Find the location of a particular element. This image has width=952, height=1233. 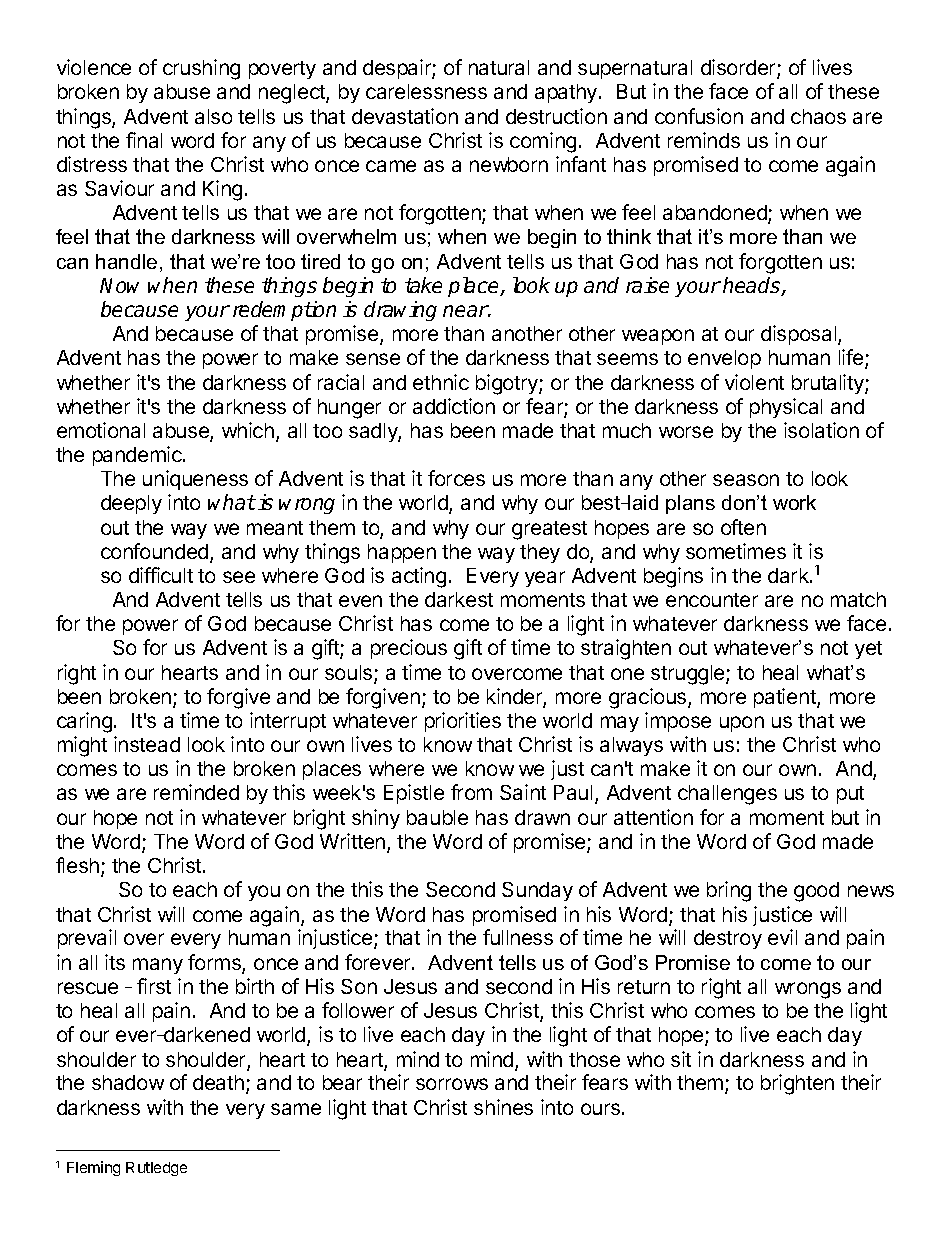

forces is located at coordinates (456, 478).
